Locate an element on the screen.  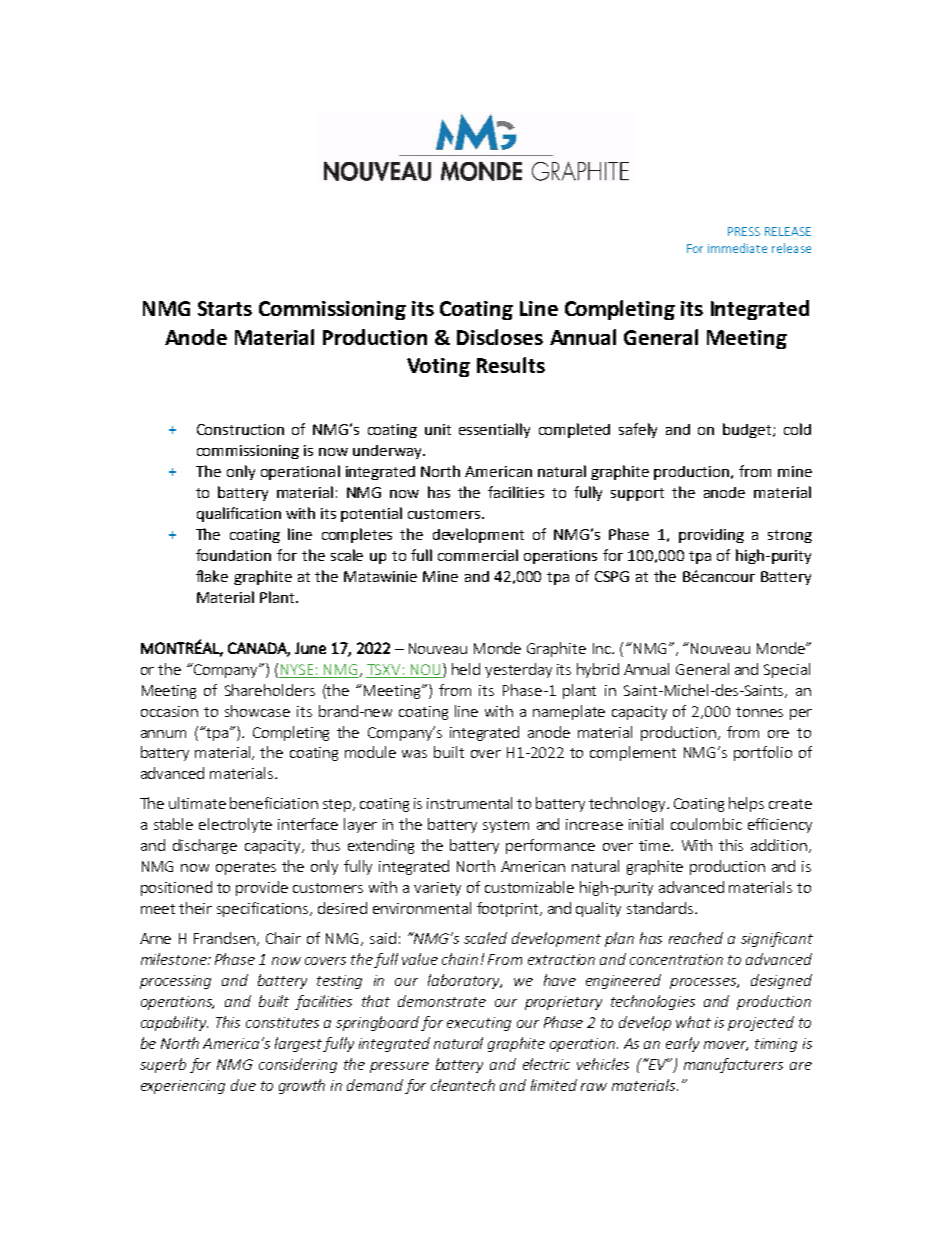
Starts is located at coordinates (225, 308).
